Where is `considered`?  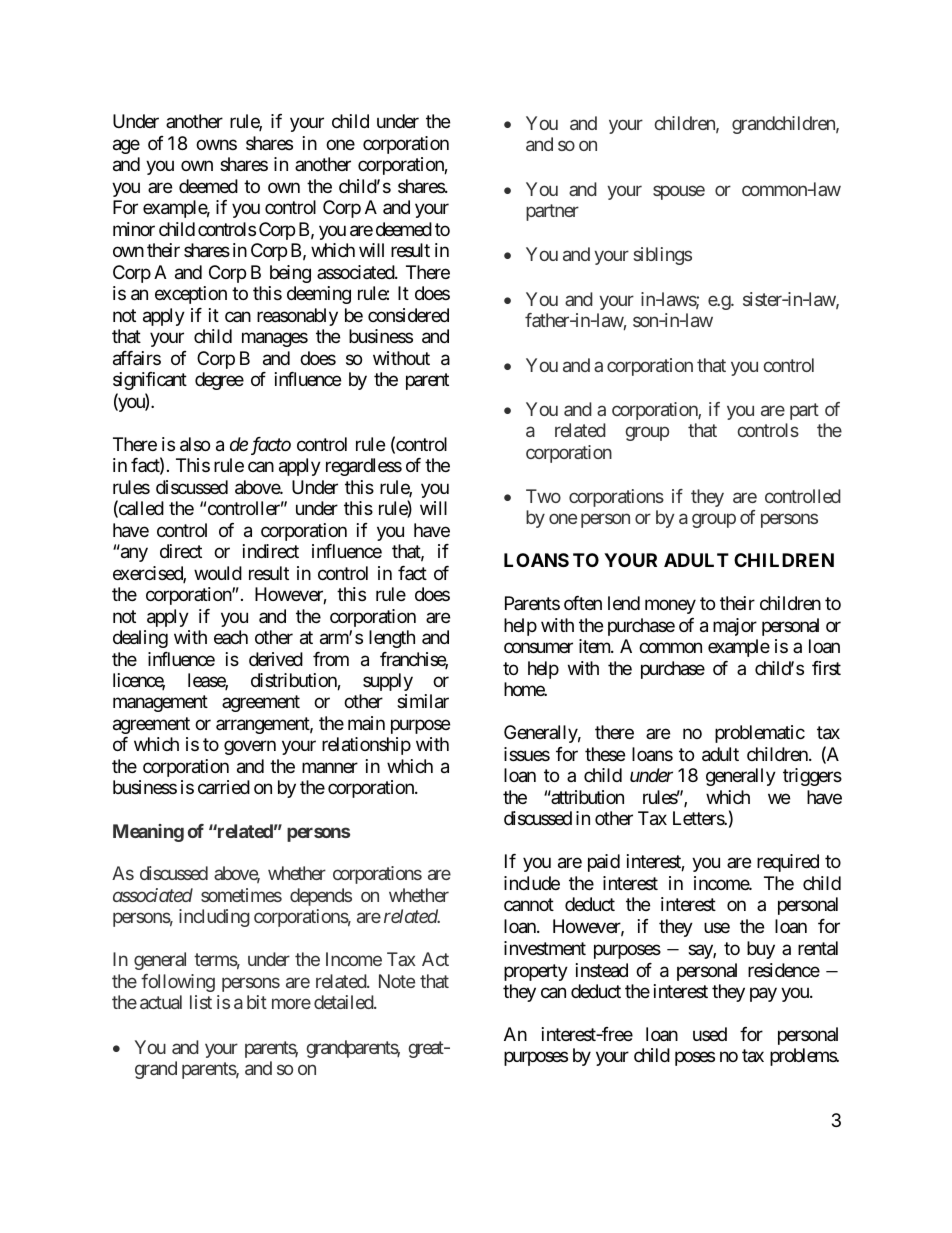
considered is located at coordinates (408, 315).
